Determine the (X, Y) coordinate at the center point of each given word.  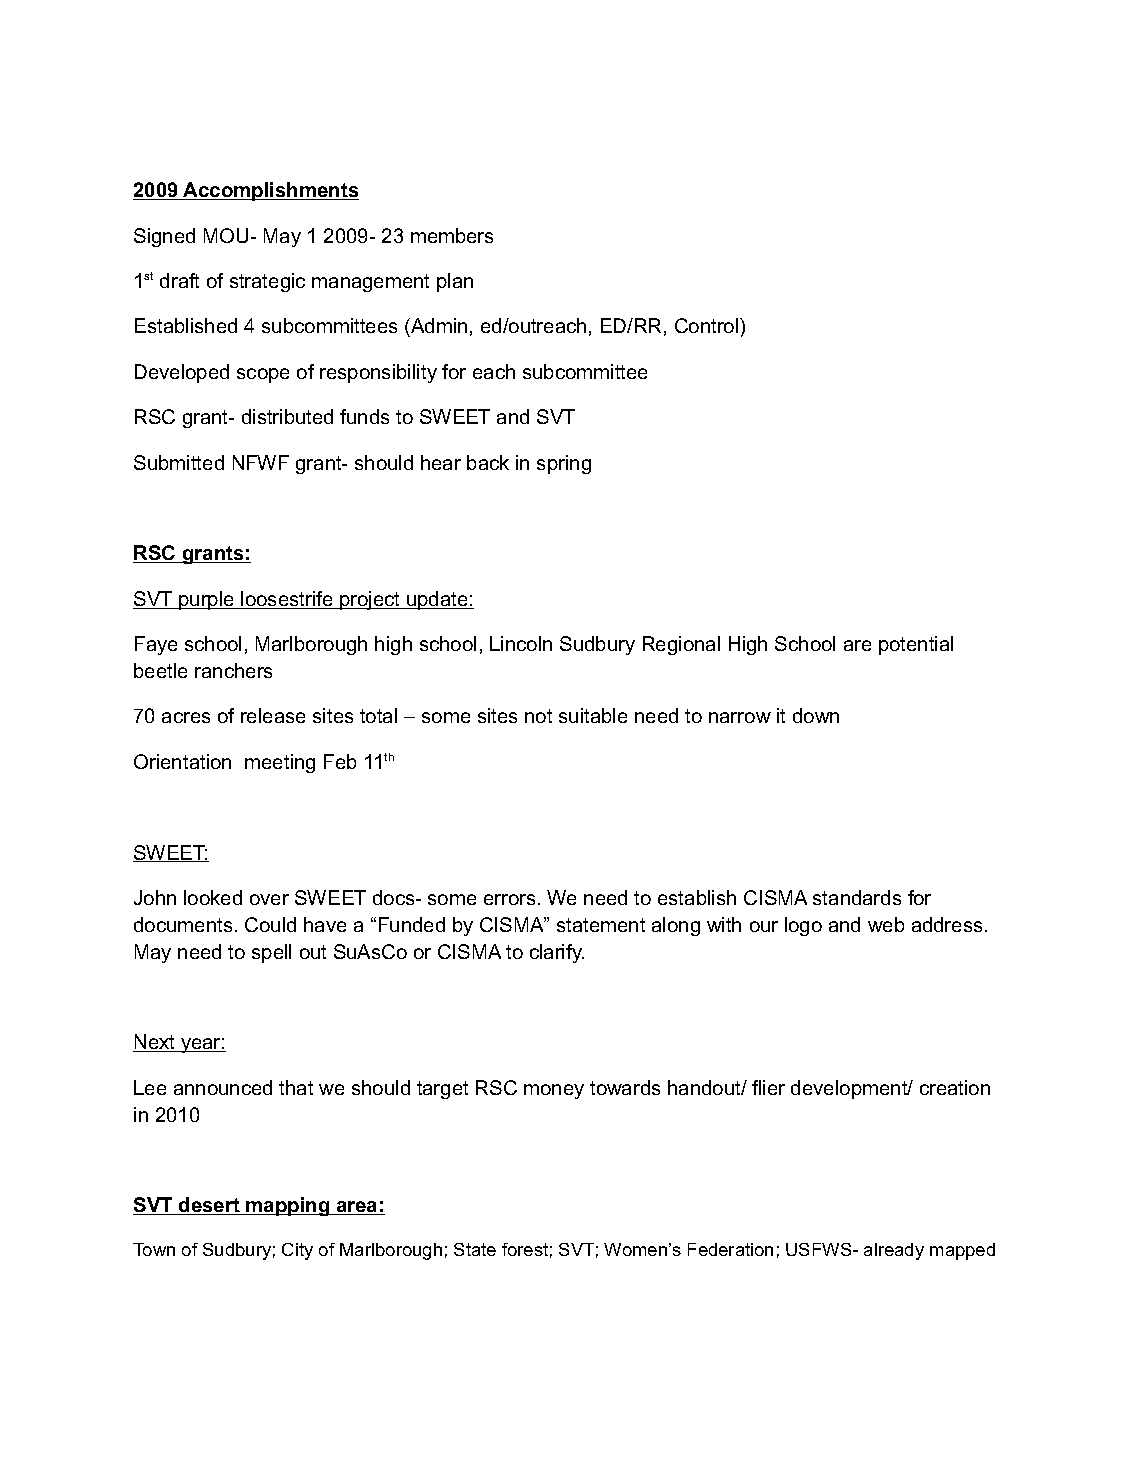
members (452, 235)
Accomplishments (270, 191)
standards (857, 897)
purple (207, 600)
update (437, 600)
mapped (962, 1251)
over (269, 899)
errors (509, 899)
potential (916, 645)
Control (708, 325)
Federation (730, 1249)
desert (209, 1206)
